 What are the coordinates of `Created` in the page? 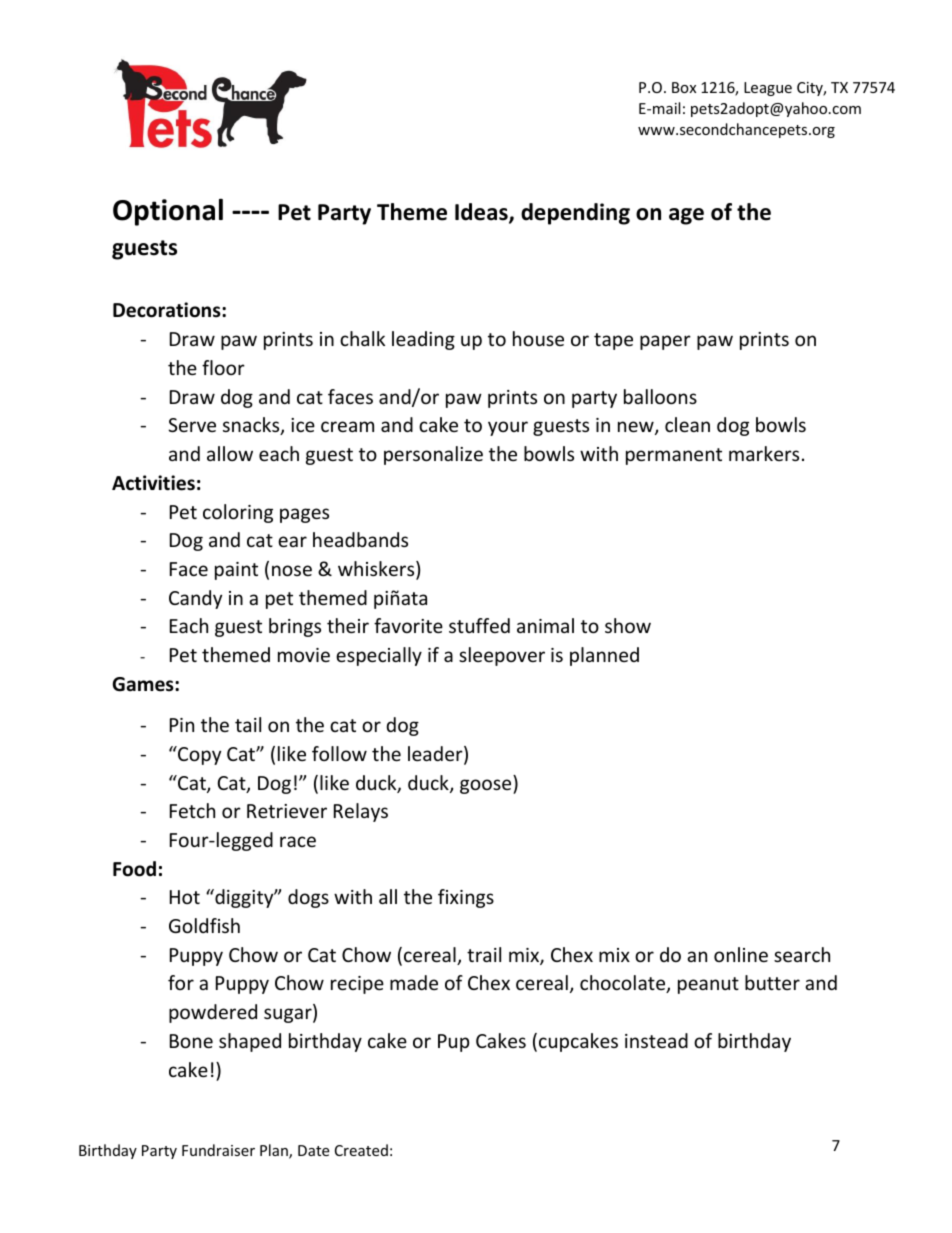 It's located at (361, 1150).
